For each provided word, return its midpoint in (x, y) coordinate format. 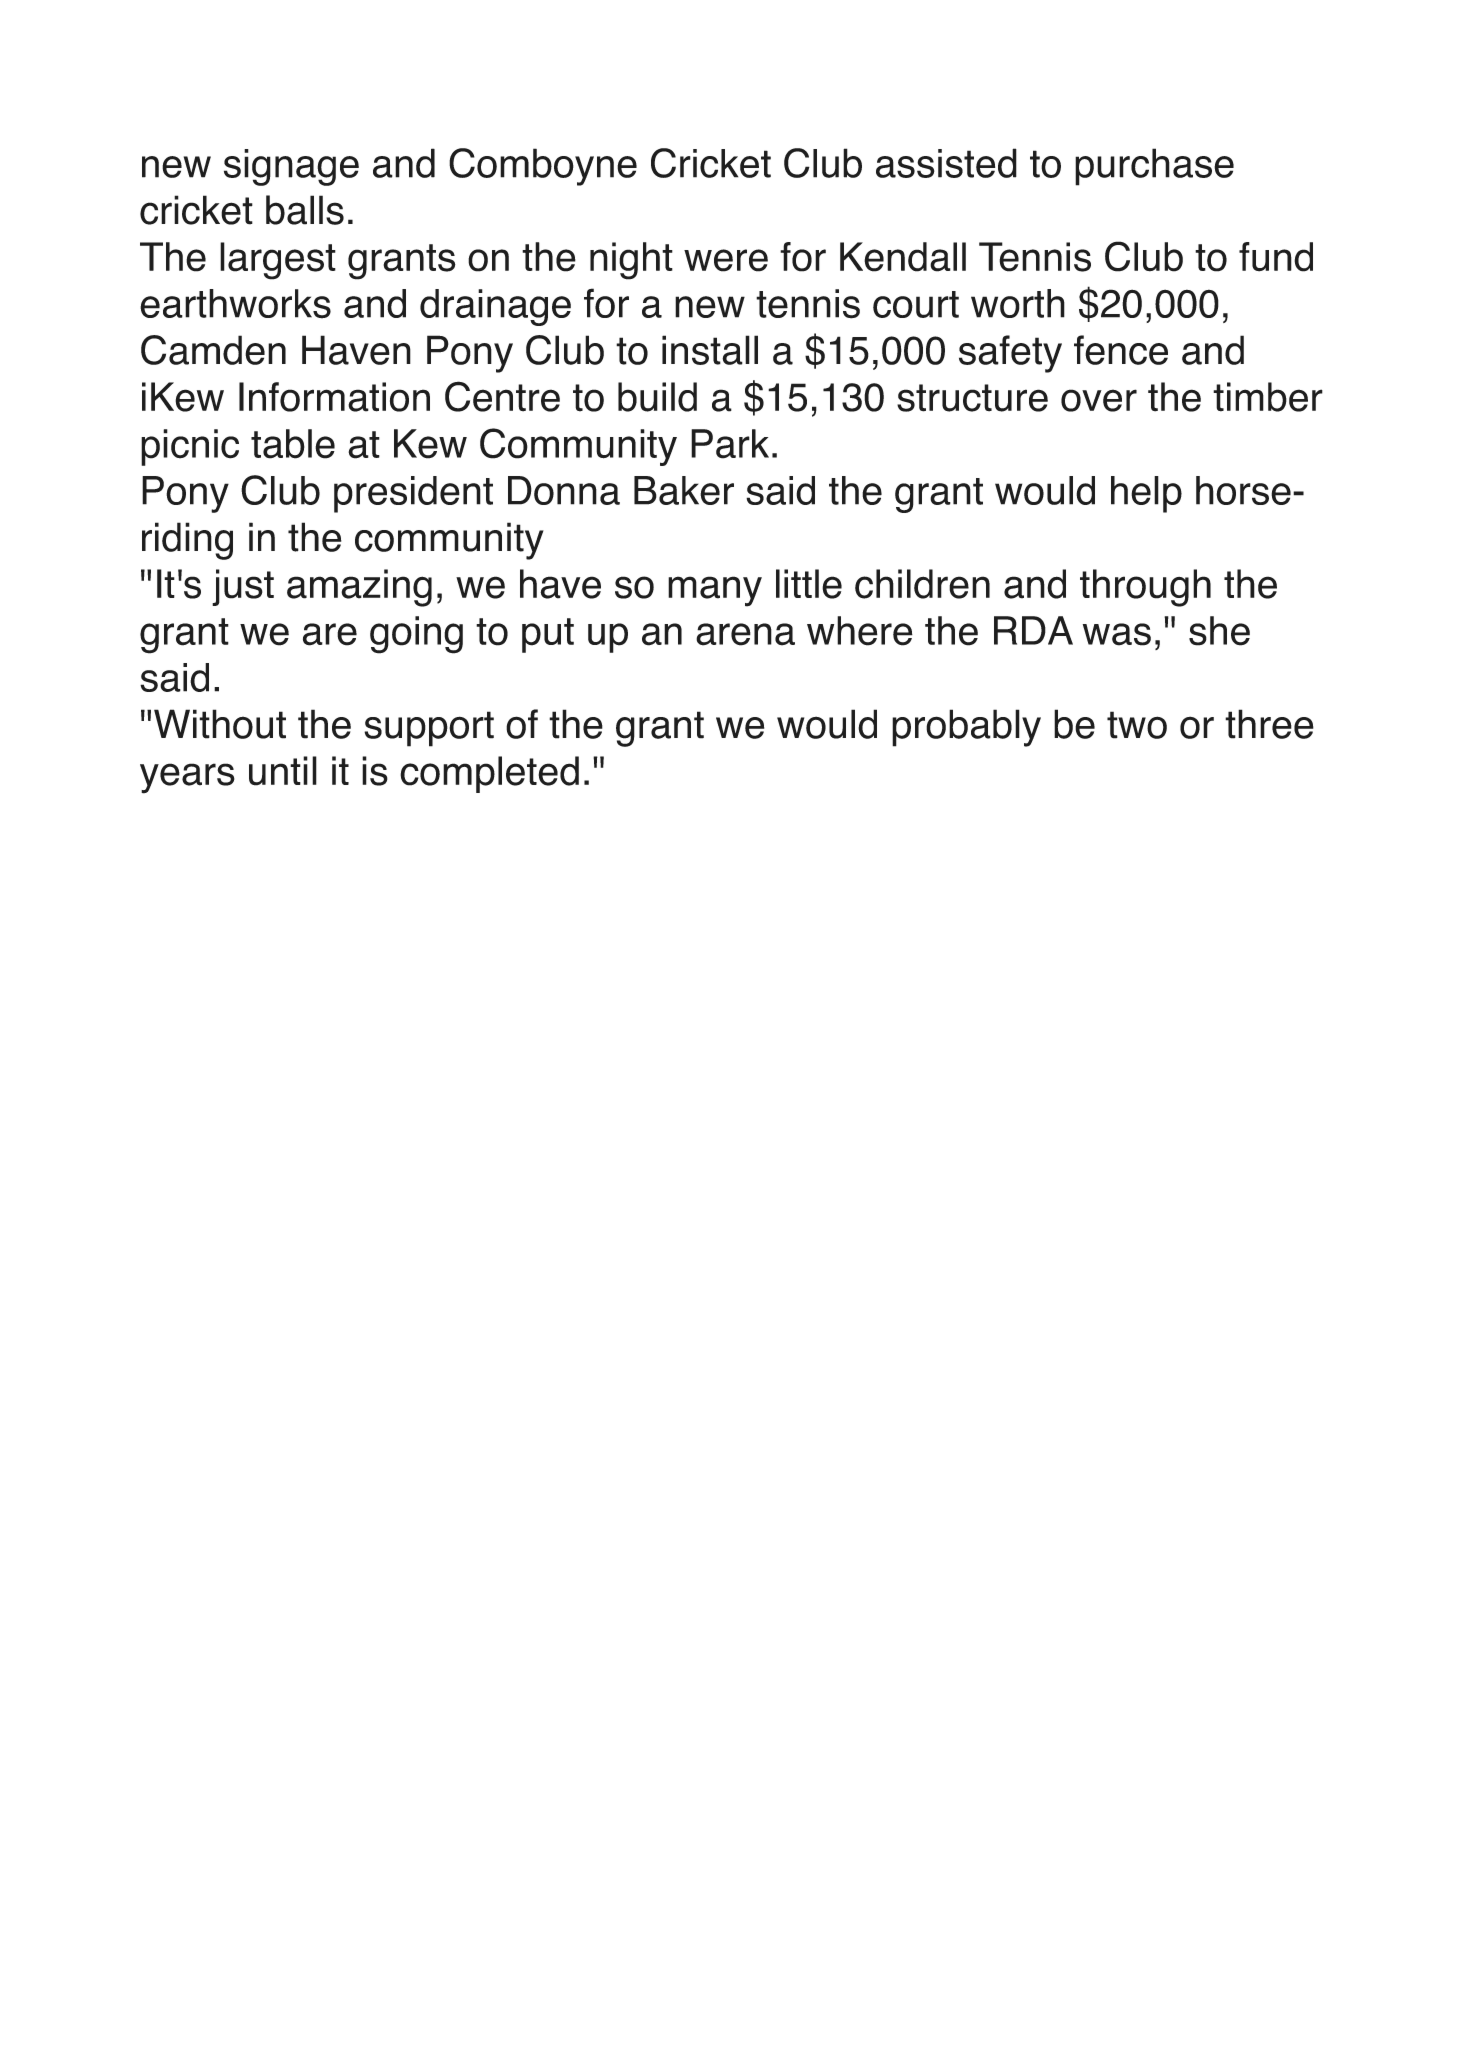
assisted (946, 163)
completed (489, 774)
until (283, 771)
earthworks (235, 304)
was (1117, 634)
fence (1121, 350)
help (1146, 494)
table (293, 444)
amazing (359, 588)
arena (745, 634)
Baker (684, 490)
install (710, 350)
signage (291, 167)
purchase (1154, 167)
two (1137, 725)
